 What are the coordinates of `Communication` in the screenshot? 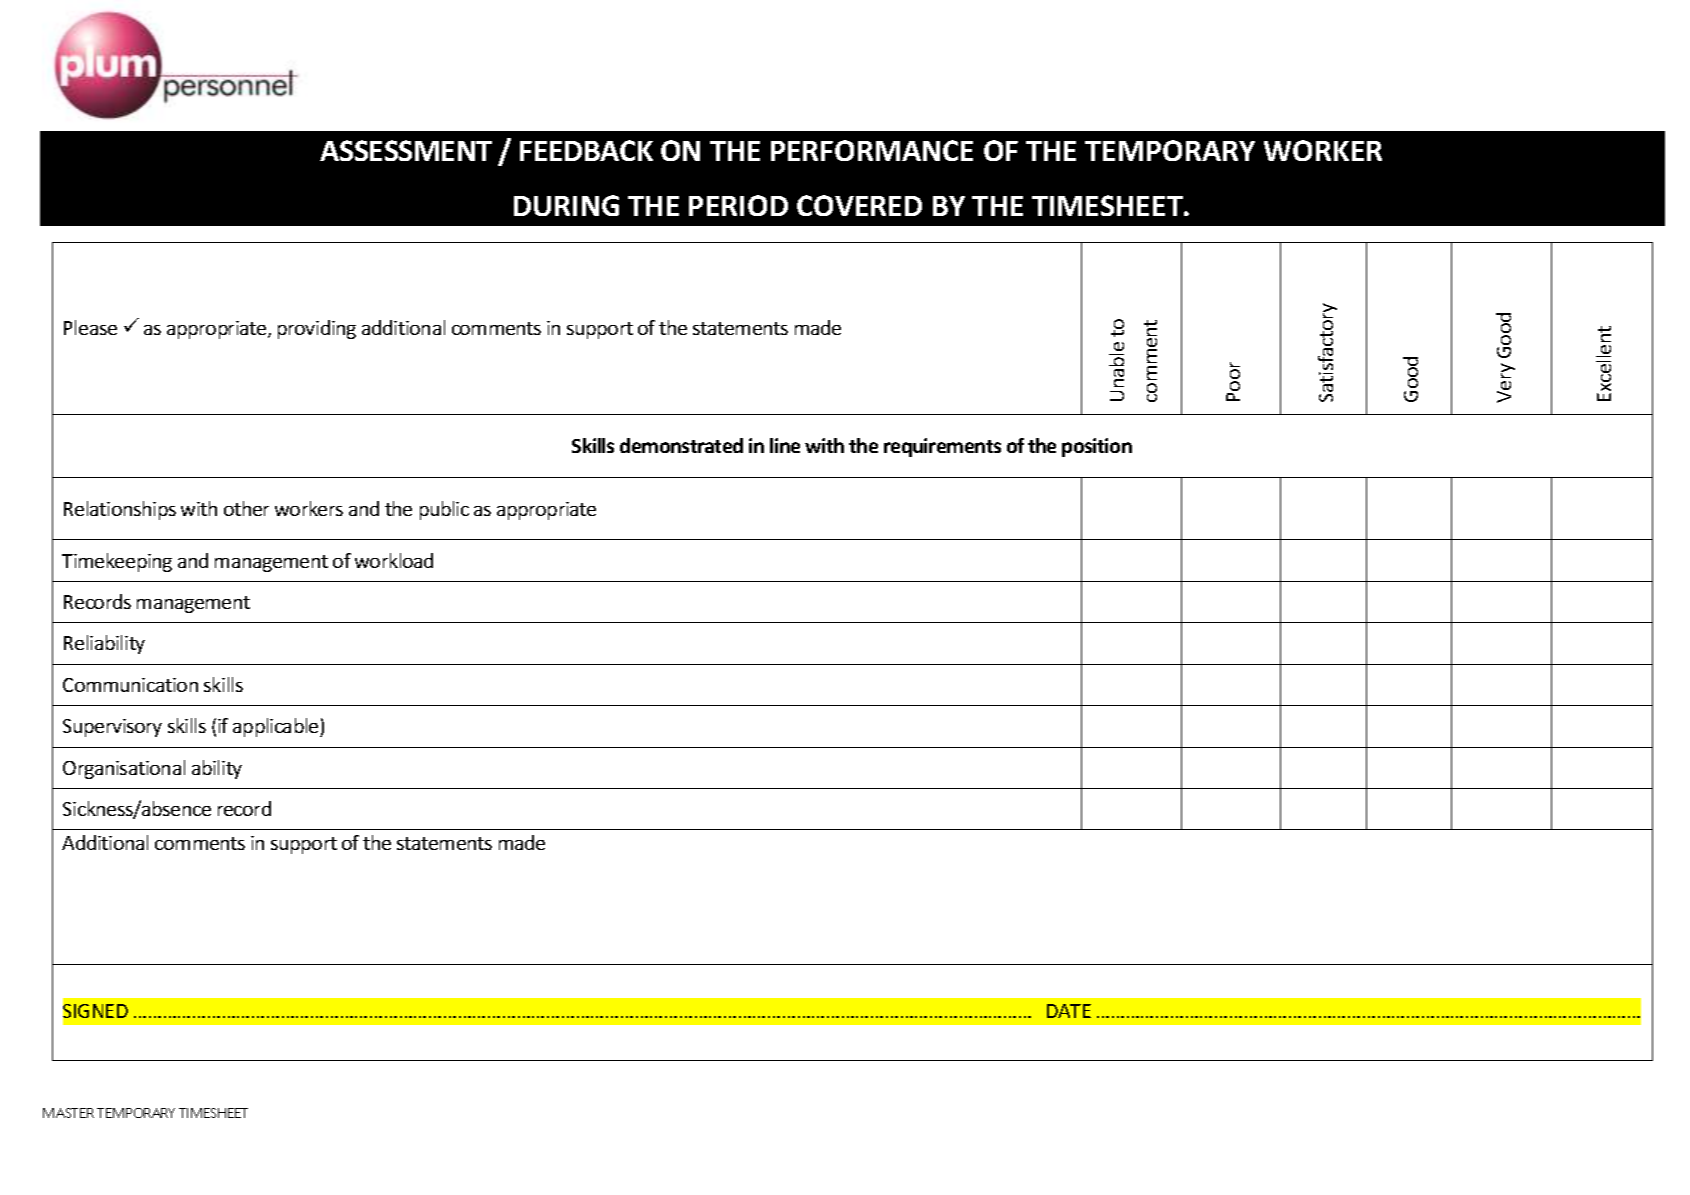 It's located at (130, 685).
